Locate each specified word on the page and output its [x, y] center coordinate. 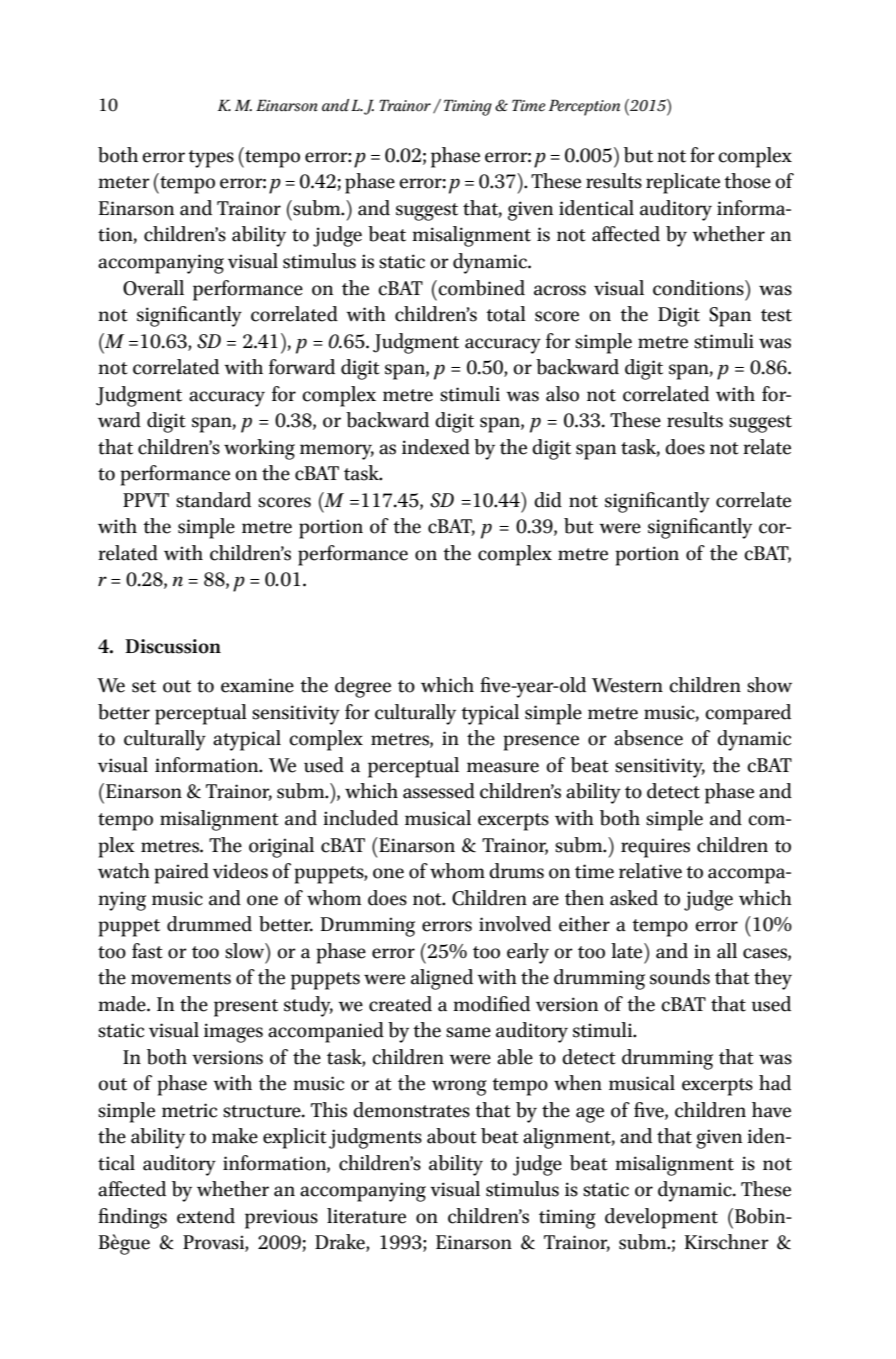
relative [650, 871]
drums [516, 871]
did [548, 500]
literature [366, 1216]
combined [481, 288]
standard [213, 500]
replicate [683, 183]
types [211, 159]
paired [181, 873]
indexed [436, 447]
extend [206, 1216]
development [661, 1218]
